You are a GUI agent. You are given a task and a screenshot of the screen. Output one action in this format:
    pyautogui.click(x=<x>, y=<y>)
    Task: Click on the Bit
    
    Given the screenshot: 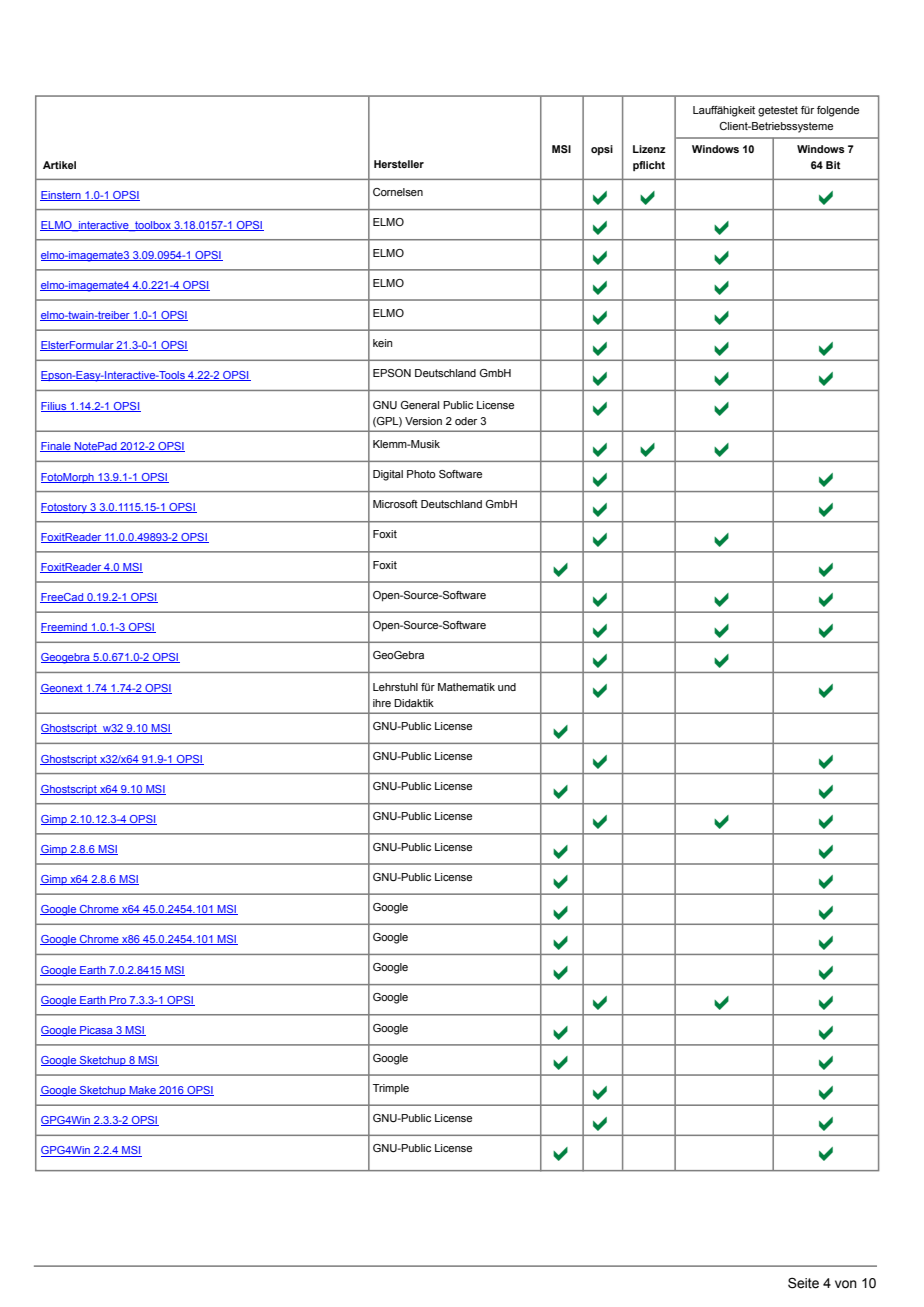 What is the action you would take?
    pyautogui.click(x=833, y=165)
